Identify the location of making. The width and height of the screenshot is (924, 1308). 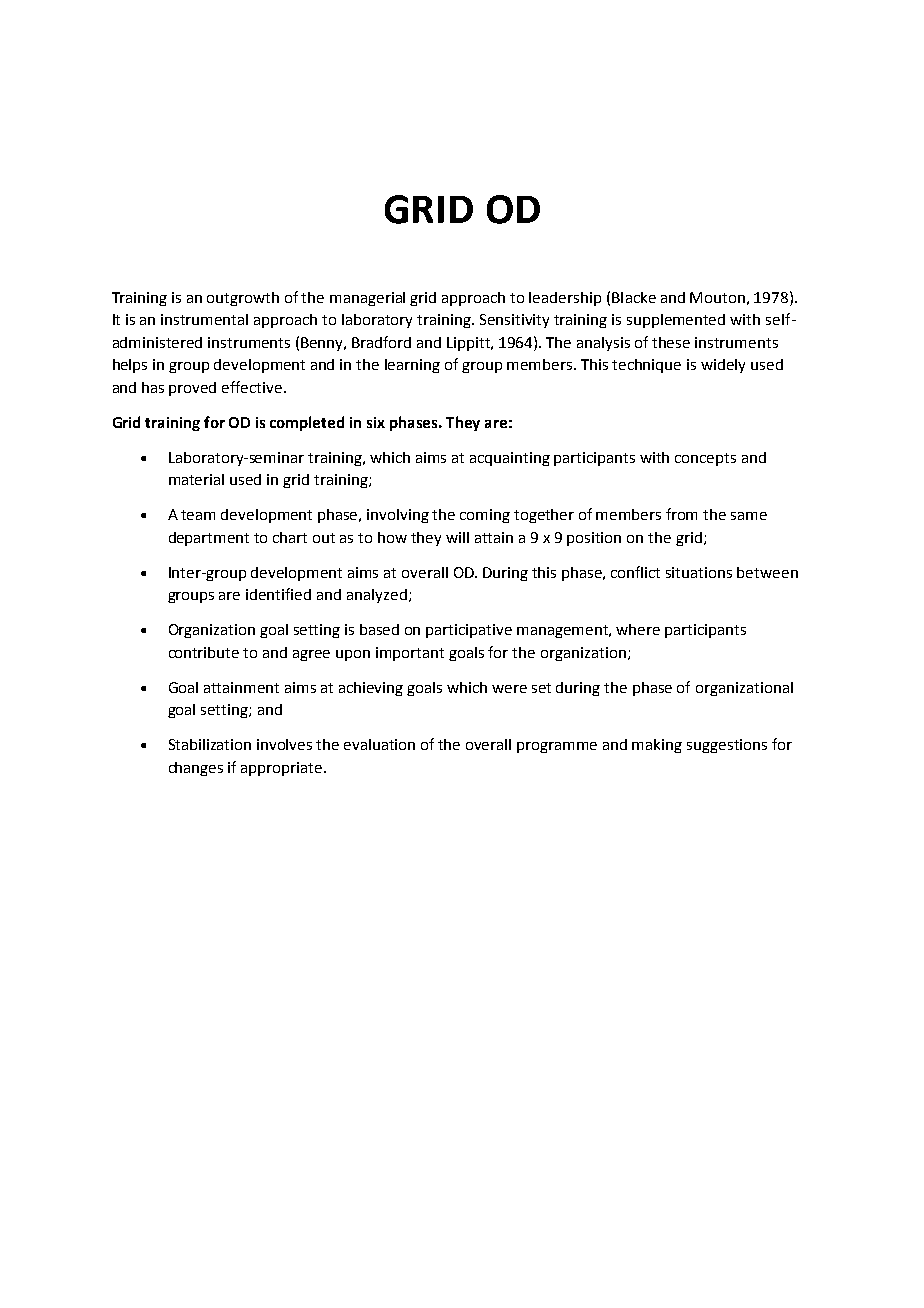
(657, 746).
